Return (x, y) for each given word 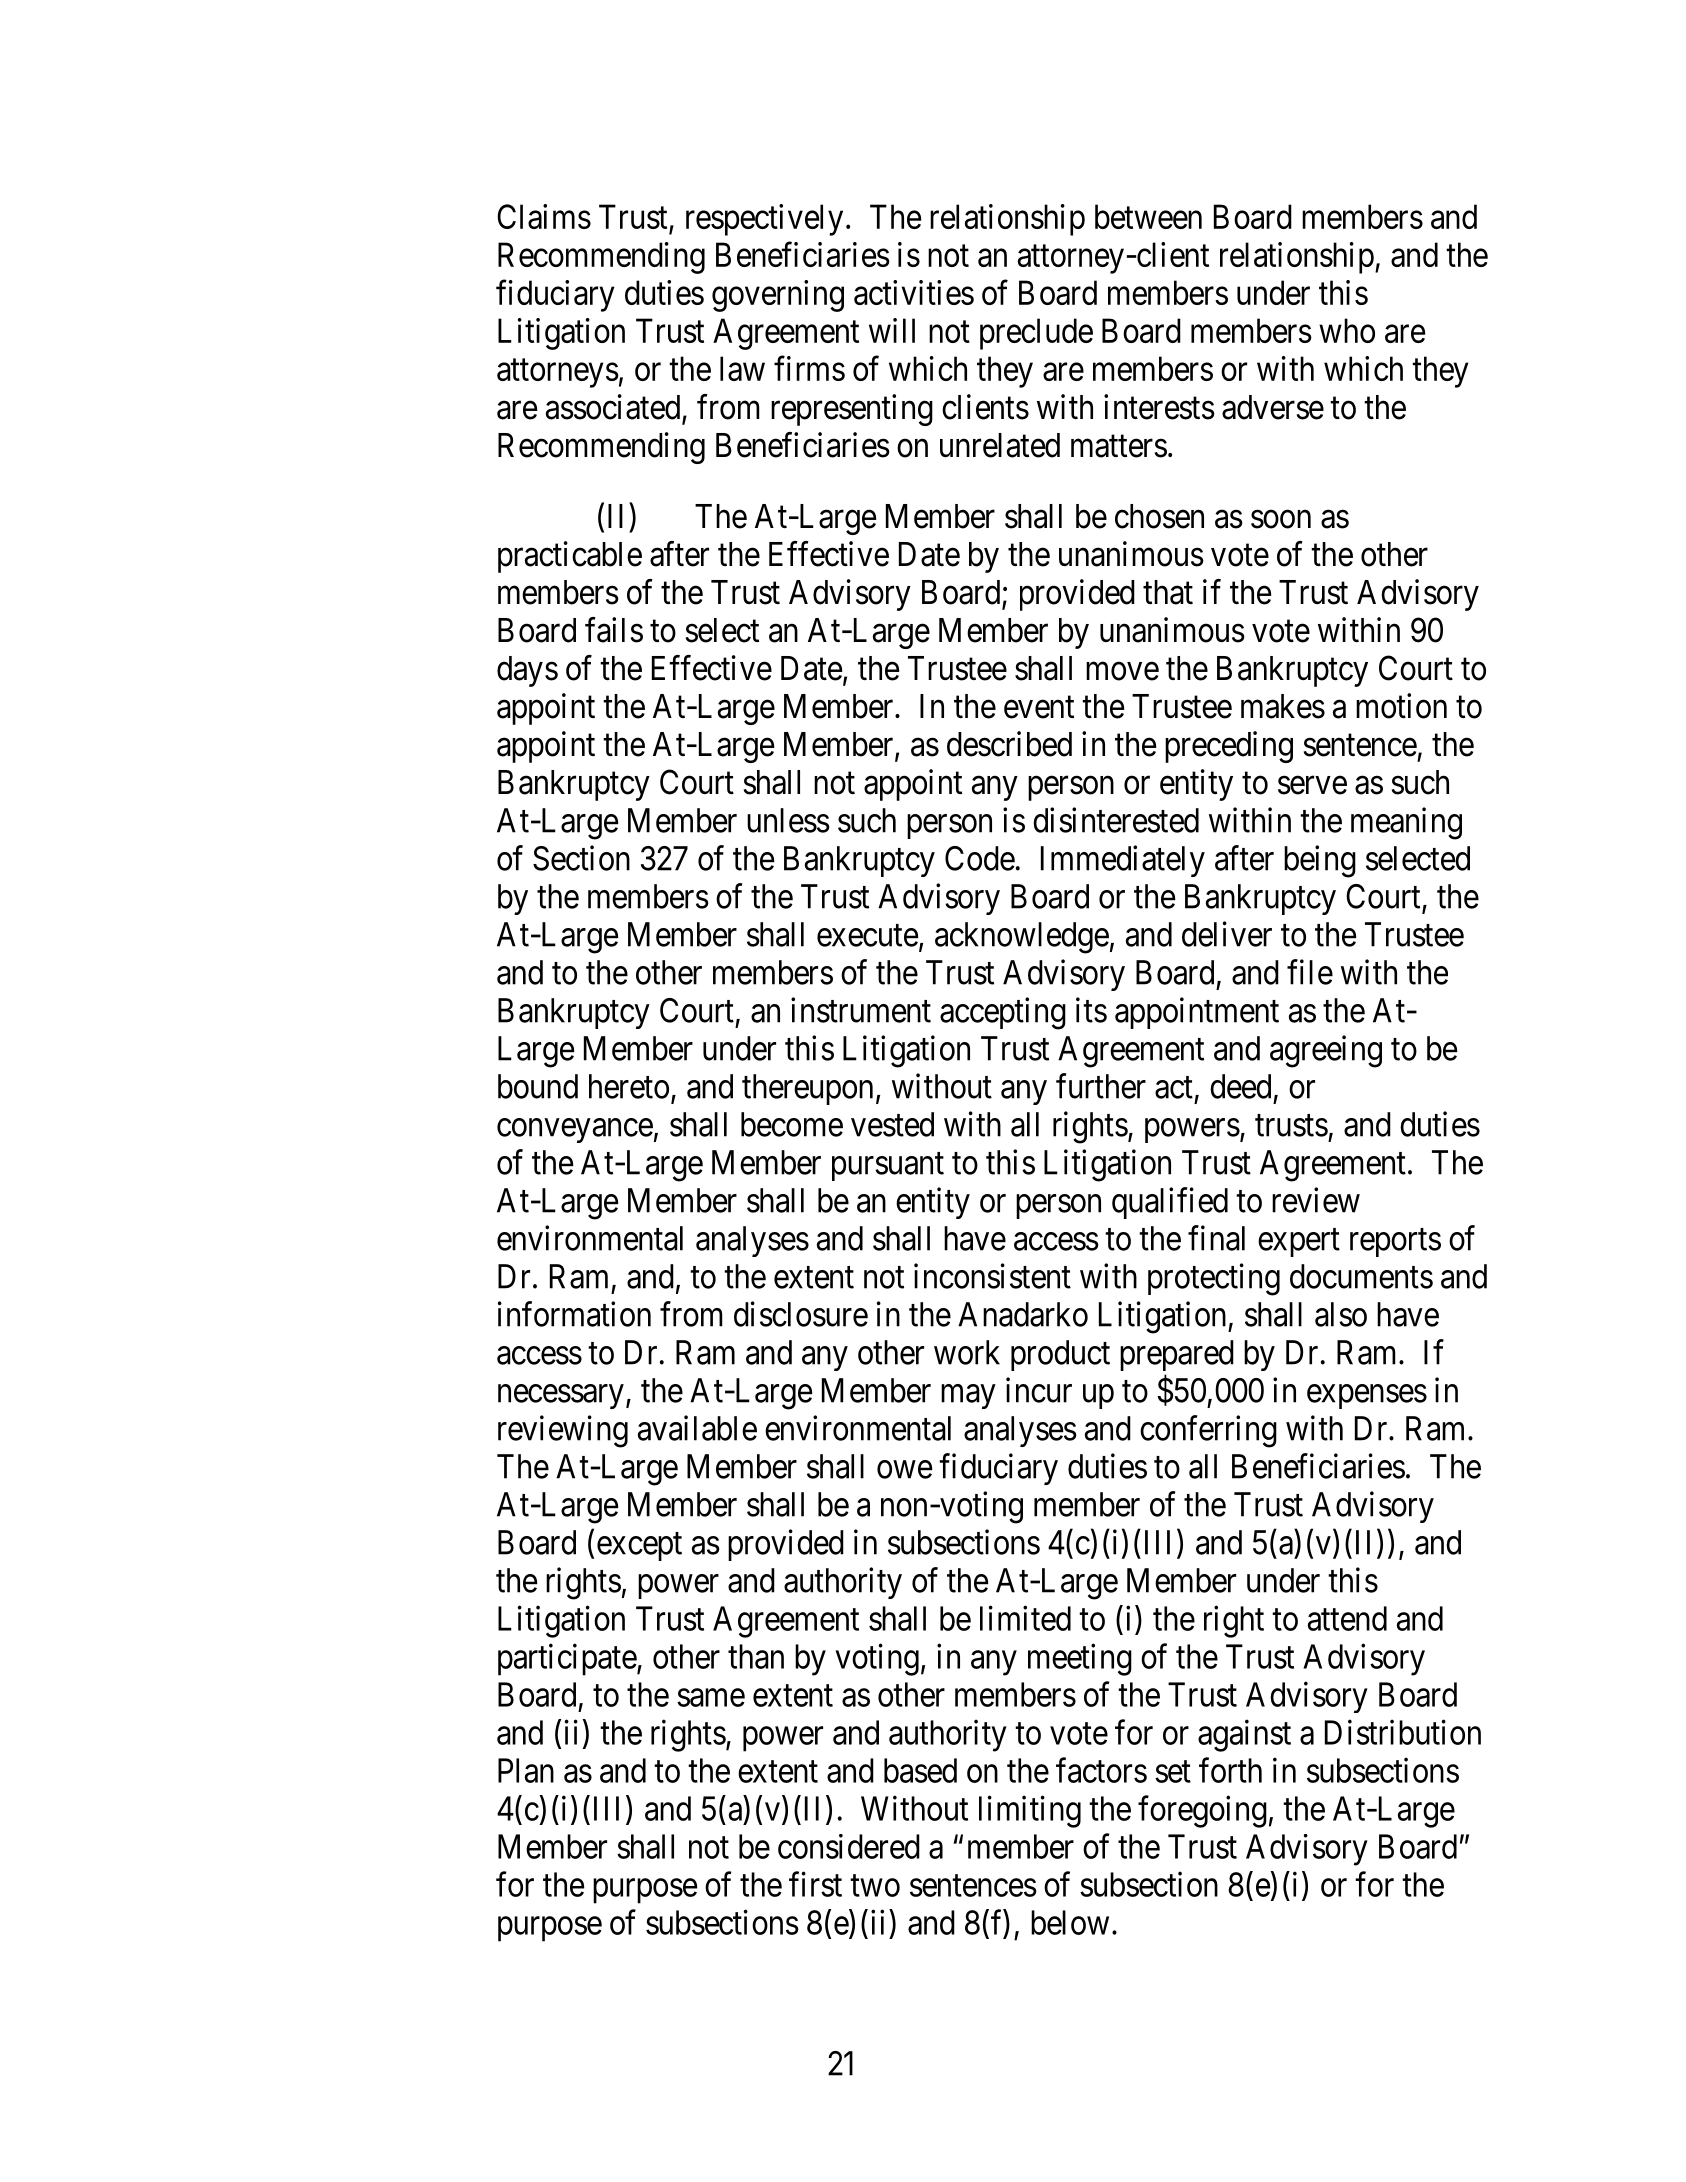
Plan (526, 1770)
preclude (1036, 334)
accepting (1003, 1013)
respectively (764, 220)
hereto (629, 1086)
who (1347, 330)
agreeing (1326, 1051)
